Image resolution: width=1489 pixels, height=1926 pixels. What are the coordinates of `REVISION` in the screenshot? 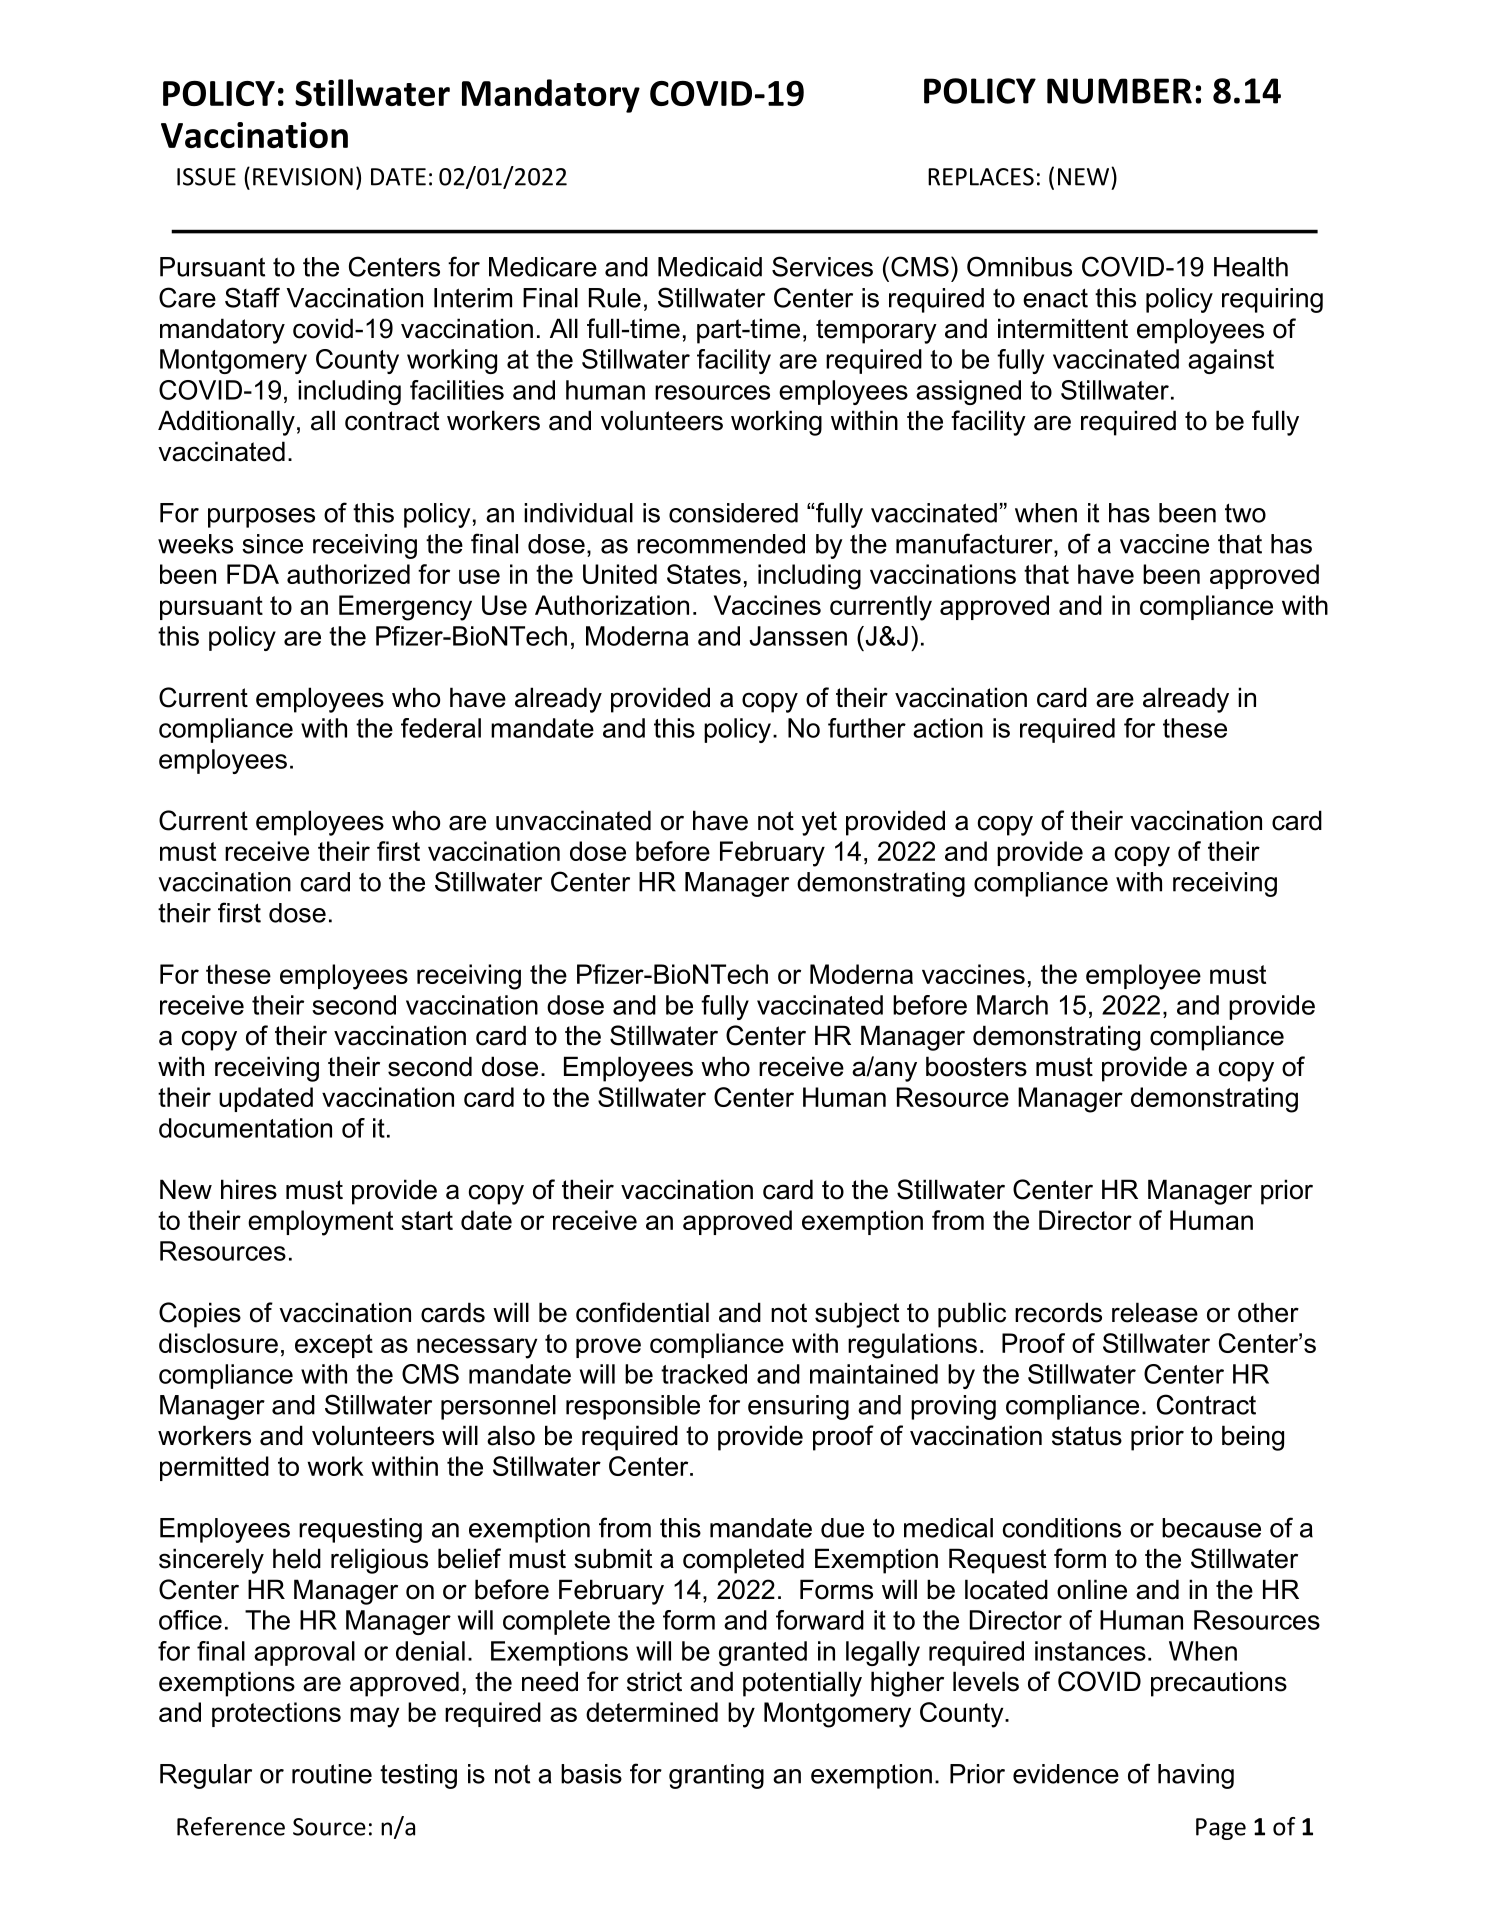 It's located at (303, 177).
